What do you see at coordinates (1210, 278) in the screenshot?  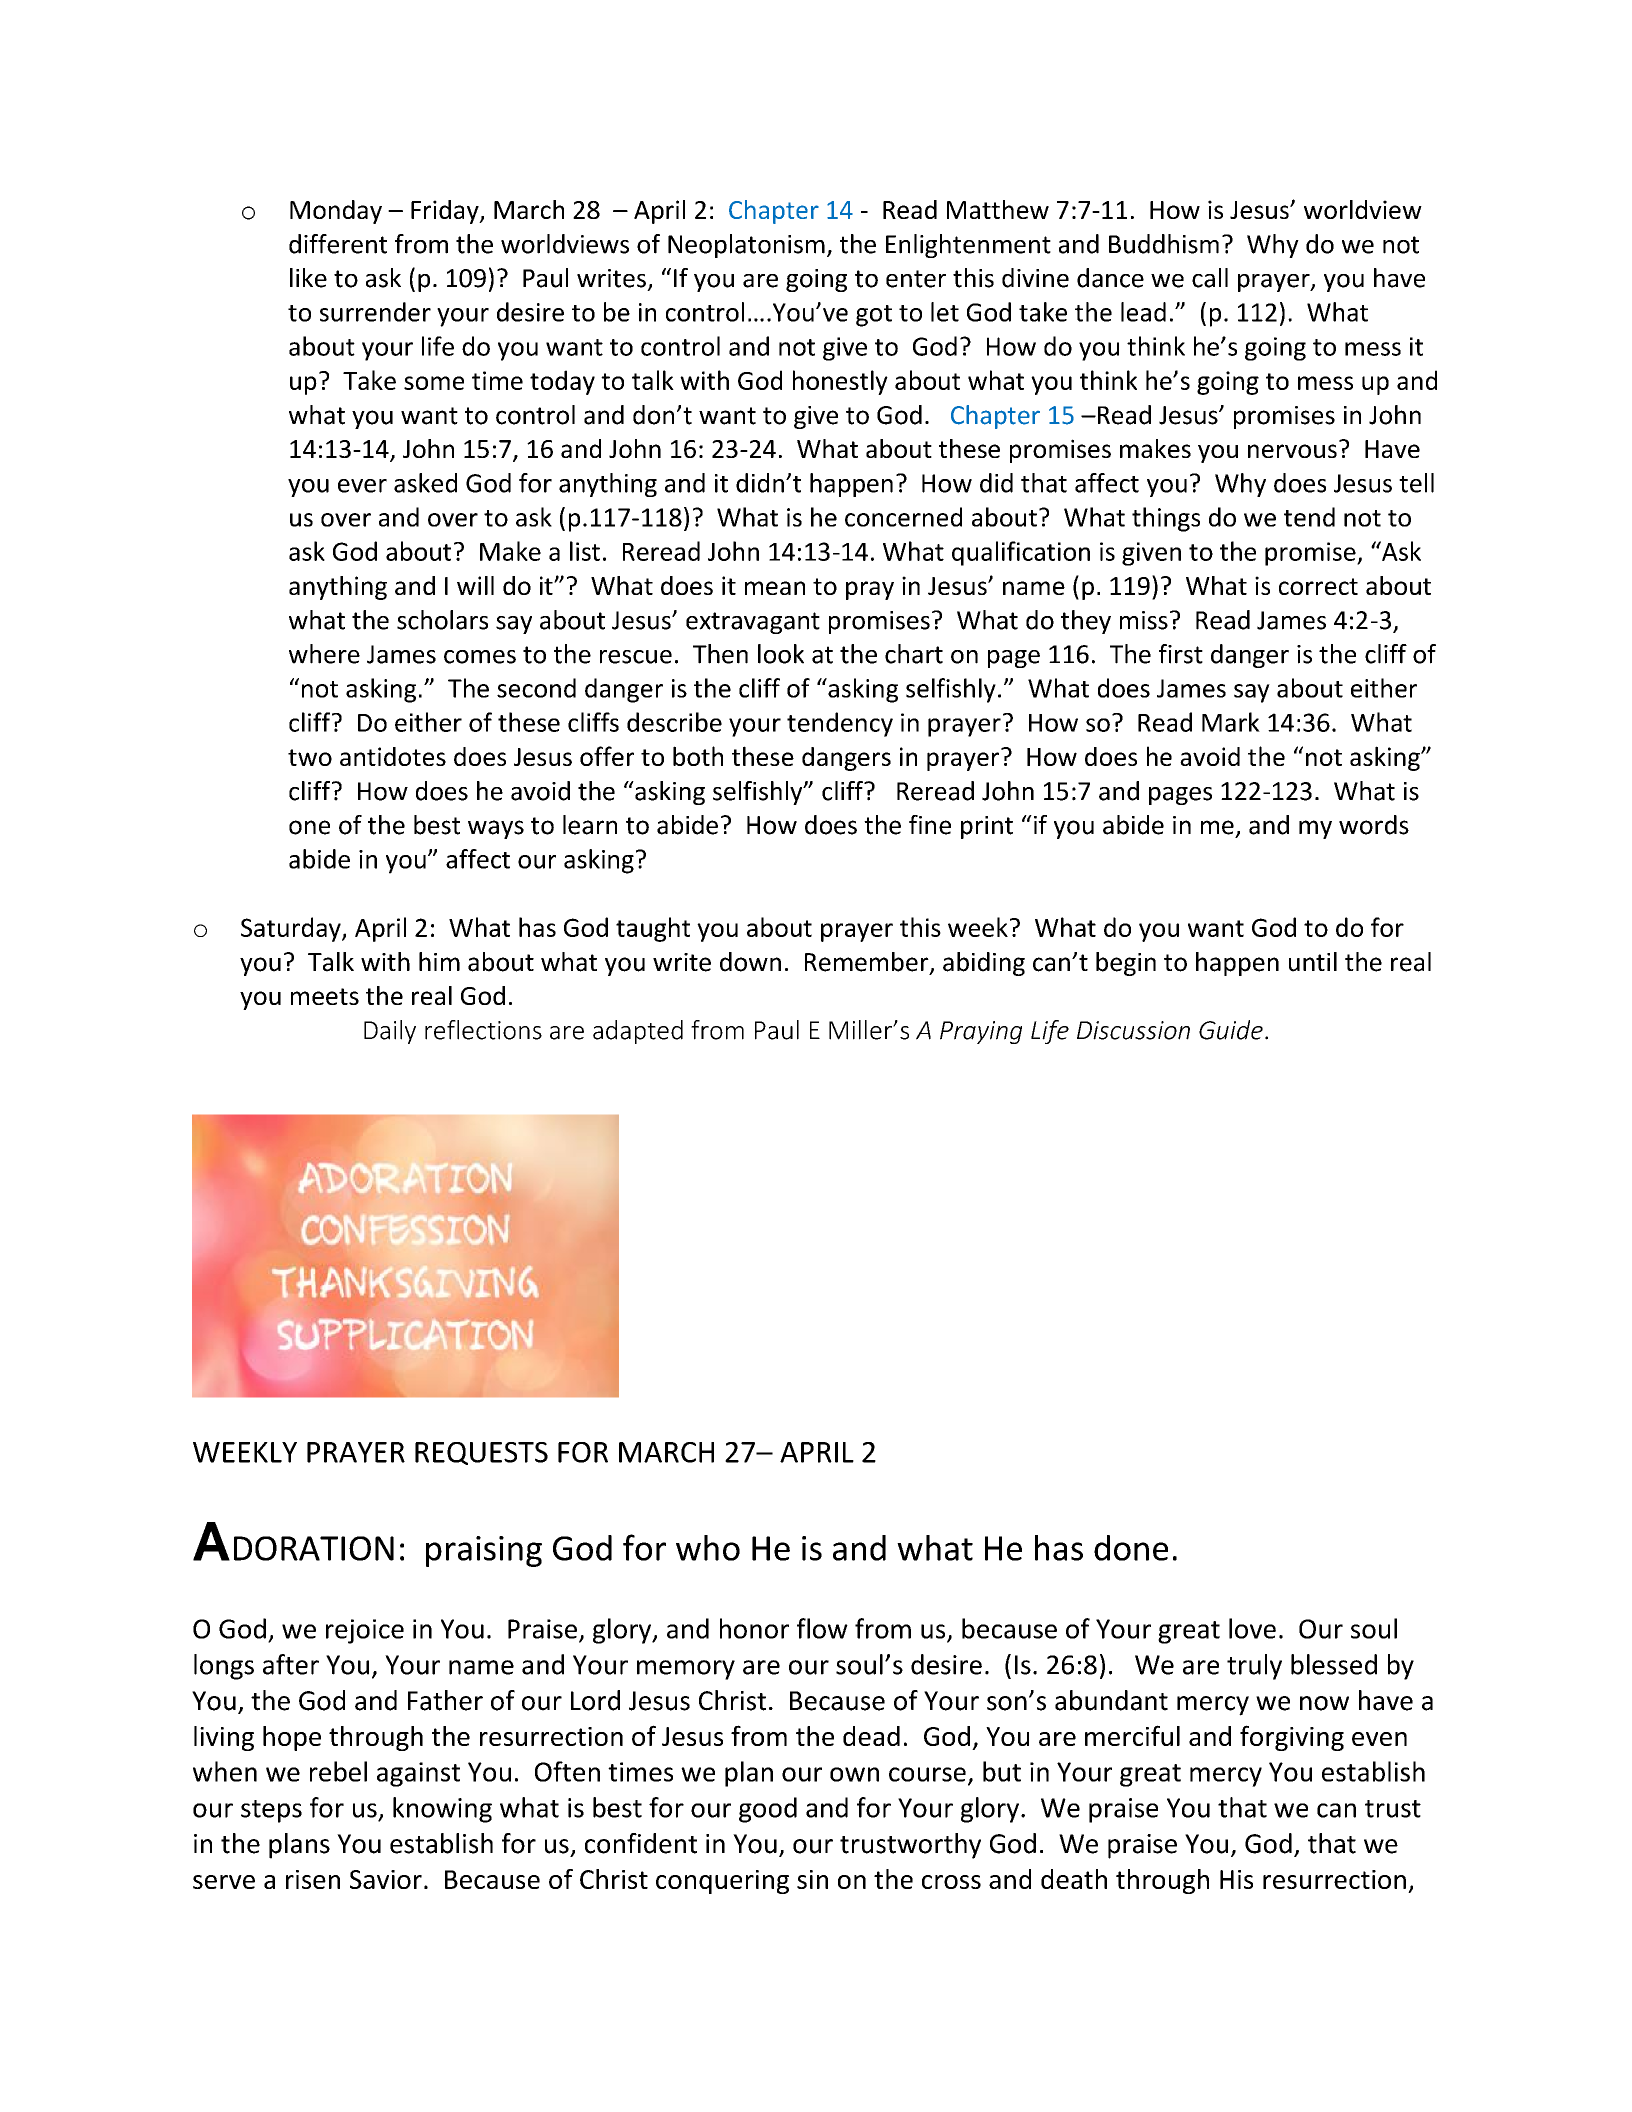 I see `call` at bounding box center [1210, 278].
